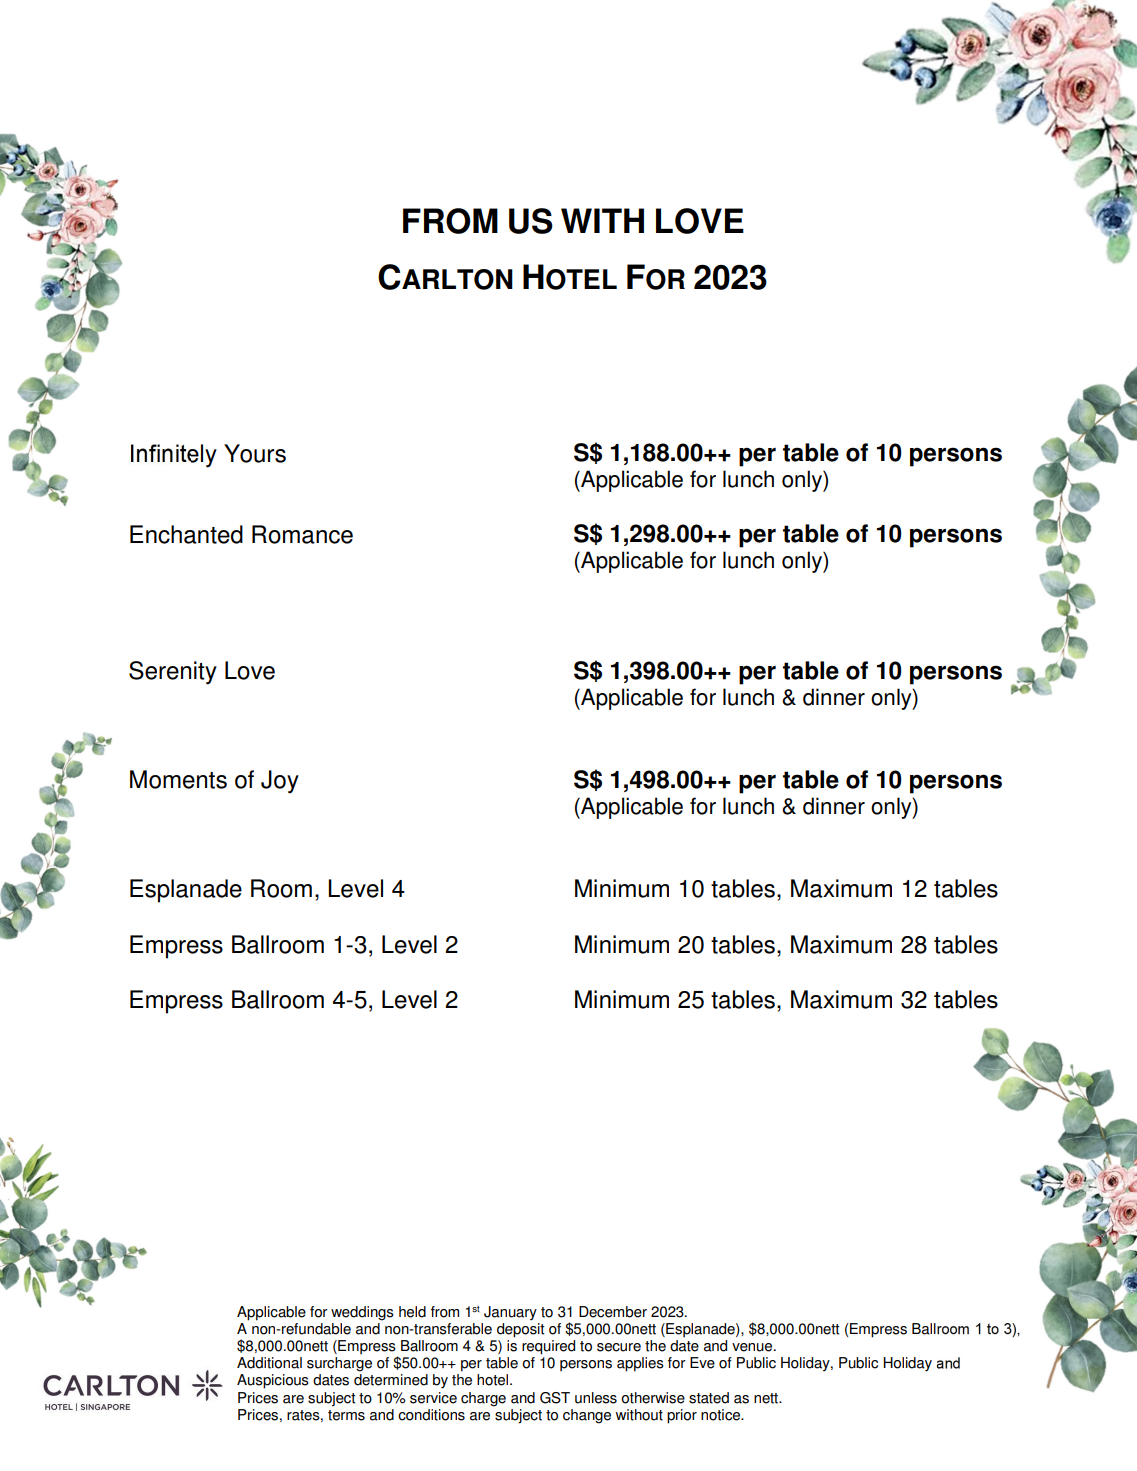  What do you see at coordinates (255, 453) in the screenshot?
I see `Yours` at bounding box center [255, 453].
